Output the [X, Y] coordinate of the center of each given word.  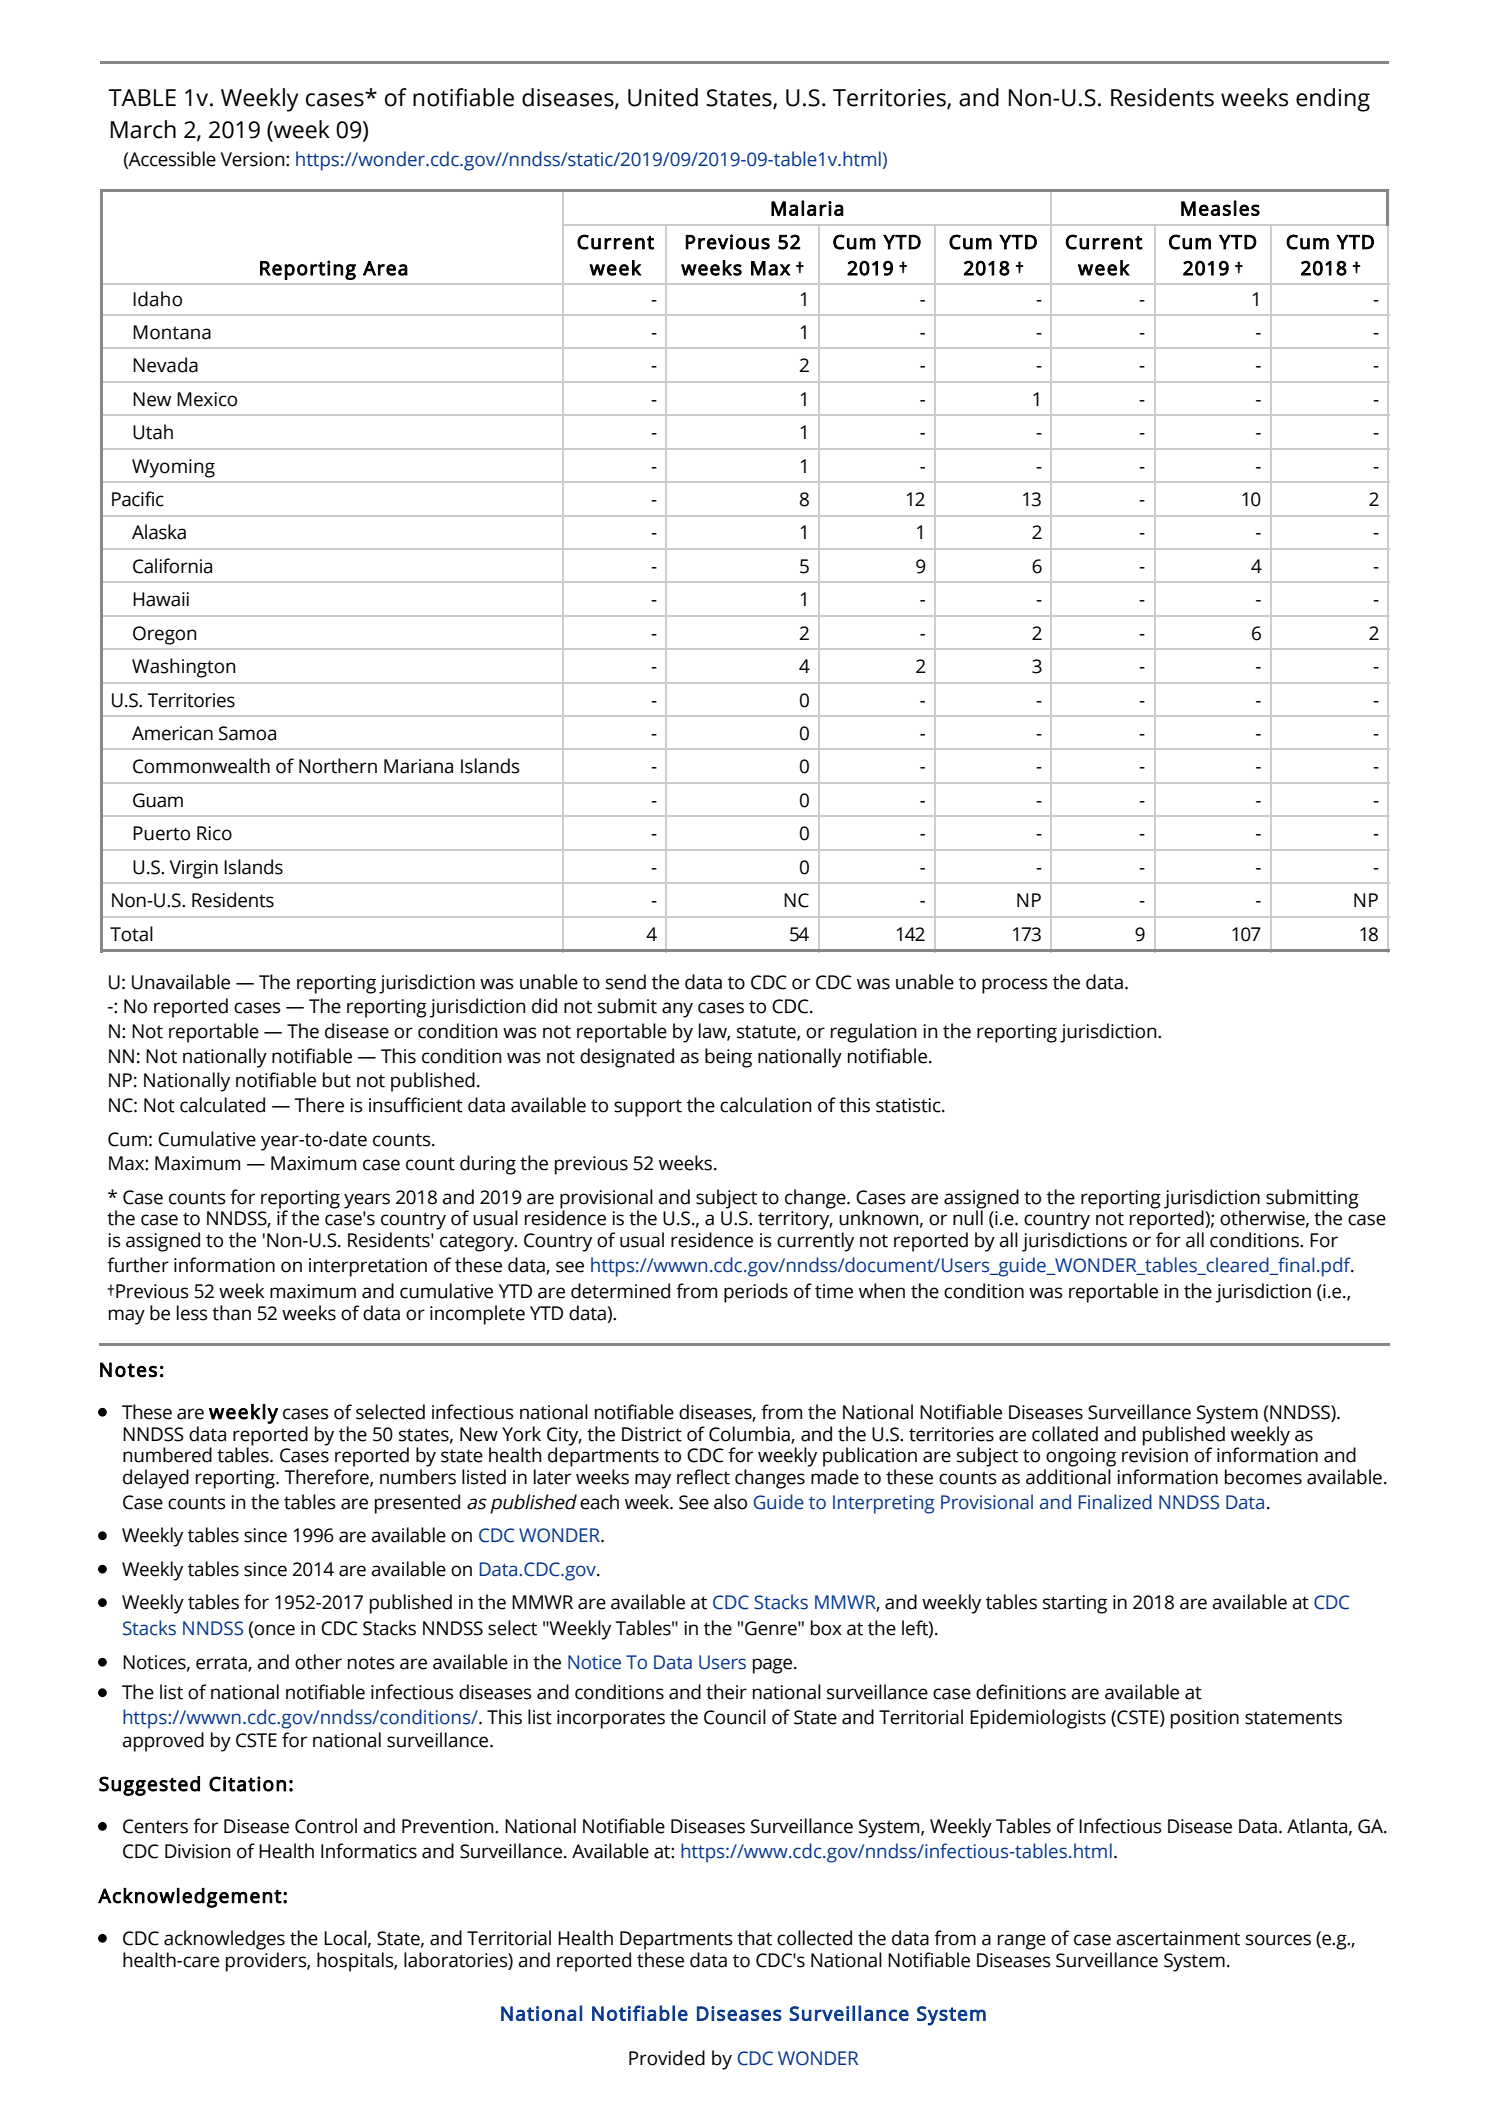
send [626, 982]
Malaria [807, 208]
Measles [1220, 208]
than [231, 1313]
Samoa [247, 733]
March [143, 129]
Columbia [750, 1434]
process [1015, 986]
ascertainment [1178, 1938]
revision [1155, 1455]
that [754, 1938]
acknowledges [224, 1940]
